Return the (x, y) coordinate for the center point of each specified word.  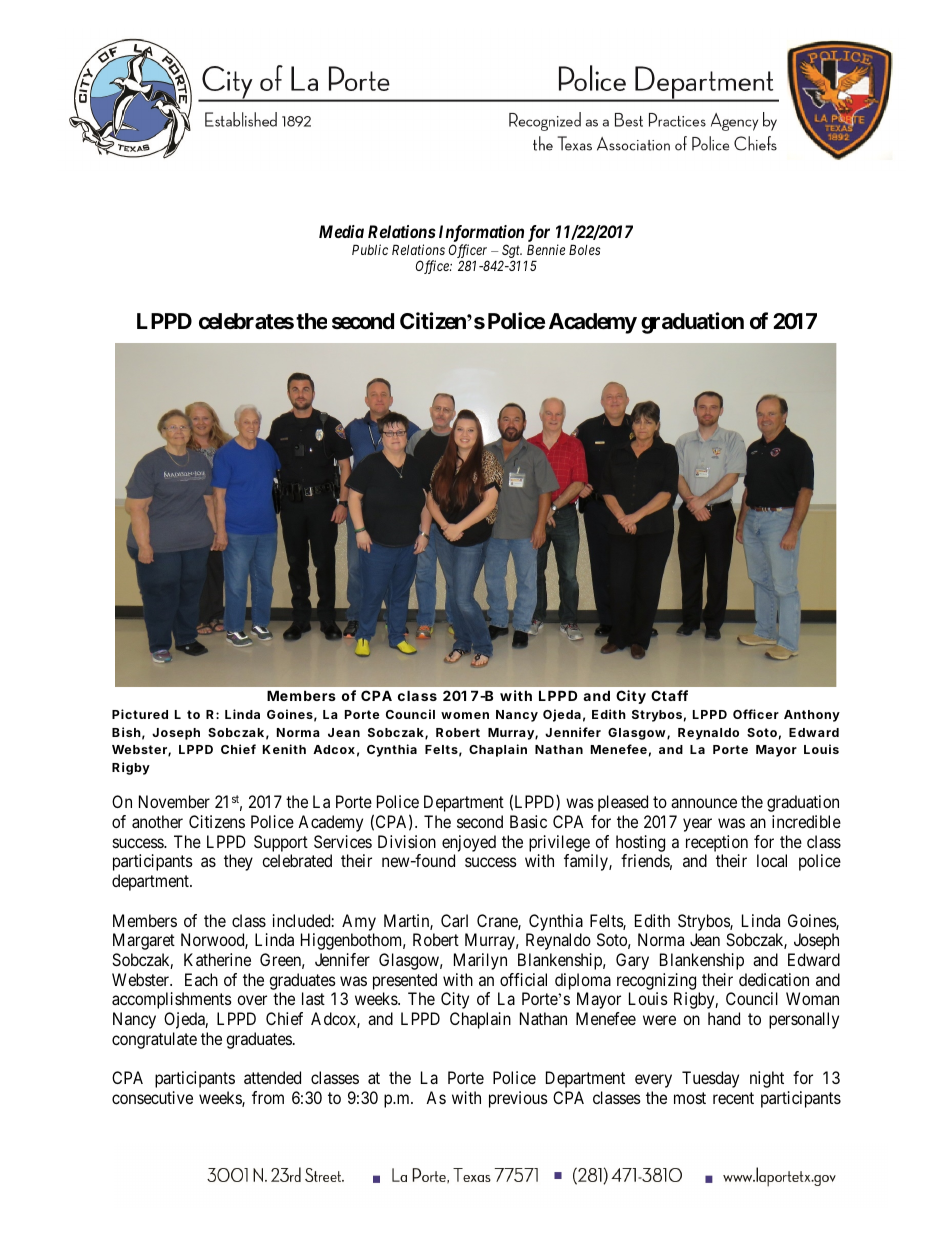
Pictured (140, 714)
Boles (584, 249)
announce (704, 803)
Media (341, 231)
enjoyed (469, 843)
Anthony (812, 716)
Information (481, 235)
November (174, 801)
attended (272, 1077)
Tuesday (710, 1079)
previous (518, 1099)
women (465, 715)
